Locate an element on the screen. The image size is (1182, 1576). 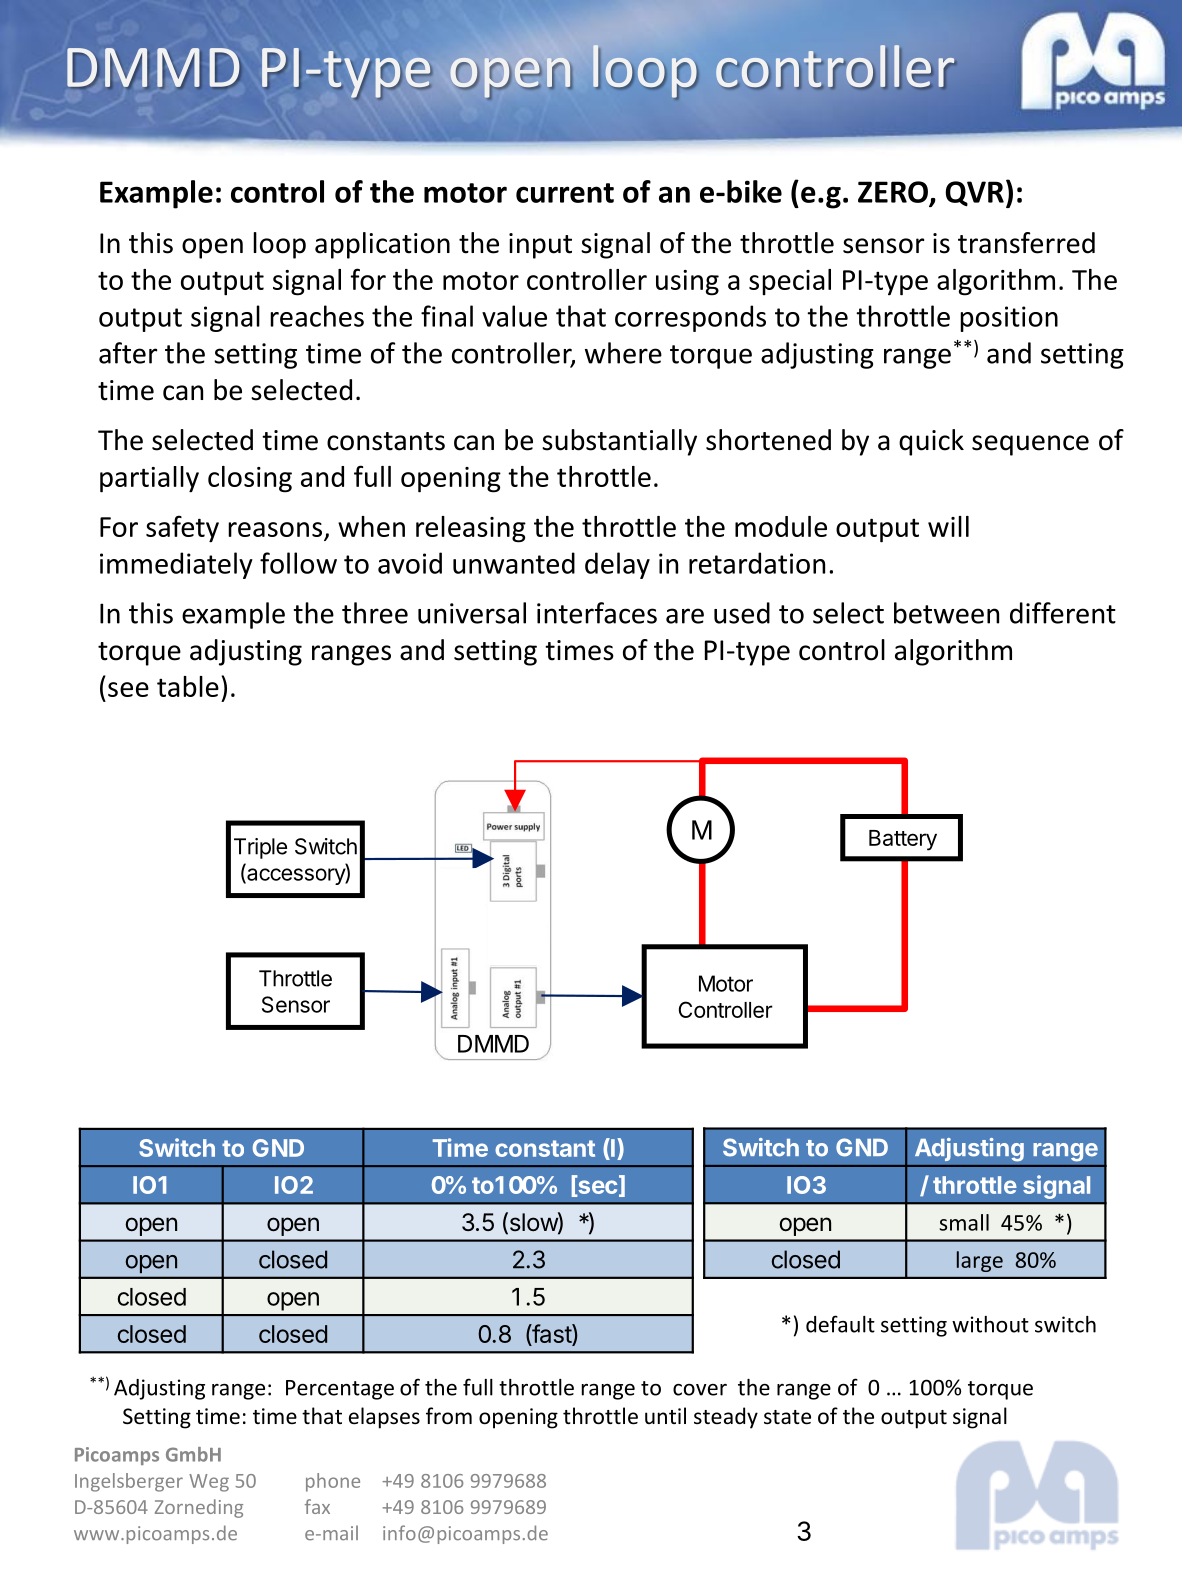
transferred is located at coordinates (1026, 243).
